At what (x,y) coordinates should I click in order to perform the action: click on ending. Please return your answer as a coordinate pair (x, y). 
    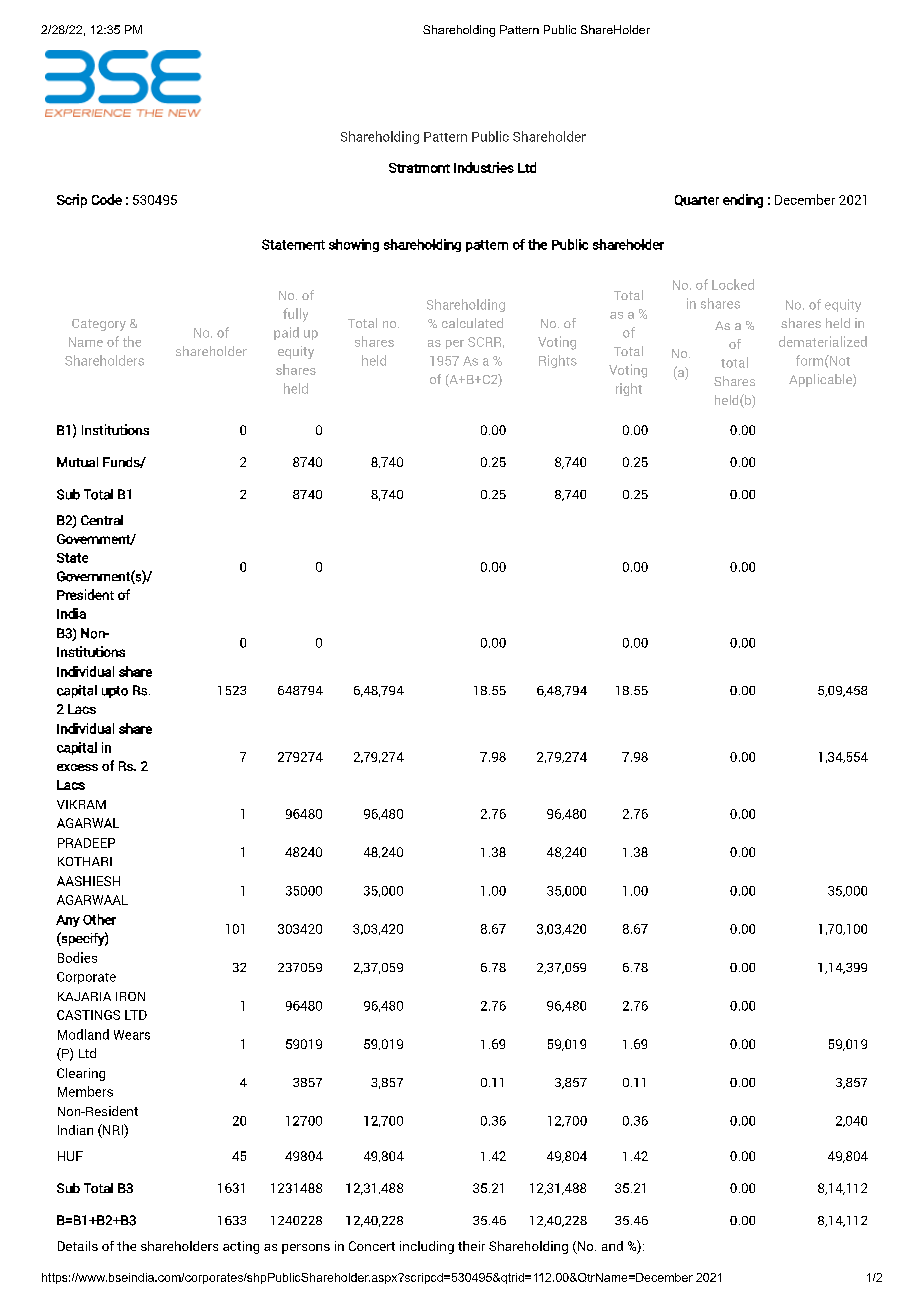
    Looking at the image, I should click on (743, 201).
